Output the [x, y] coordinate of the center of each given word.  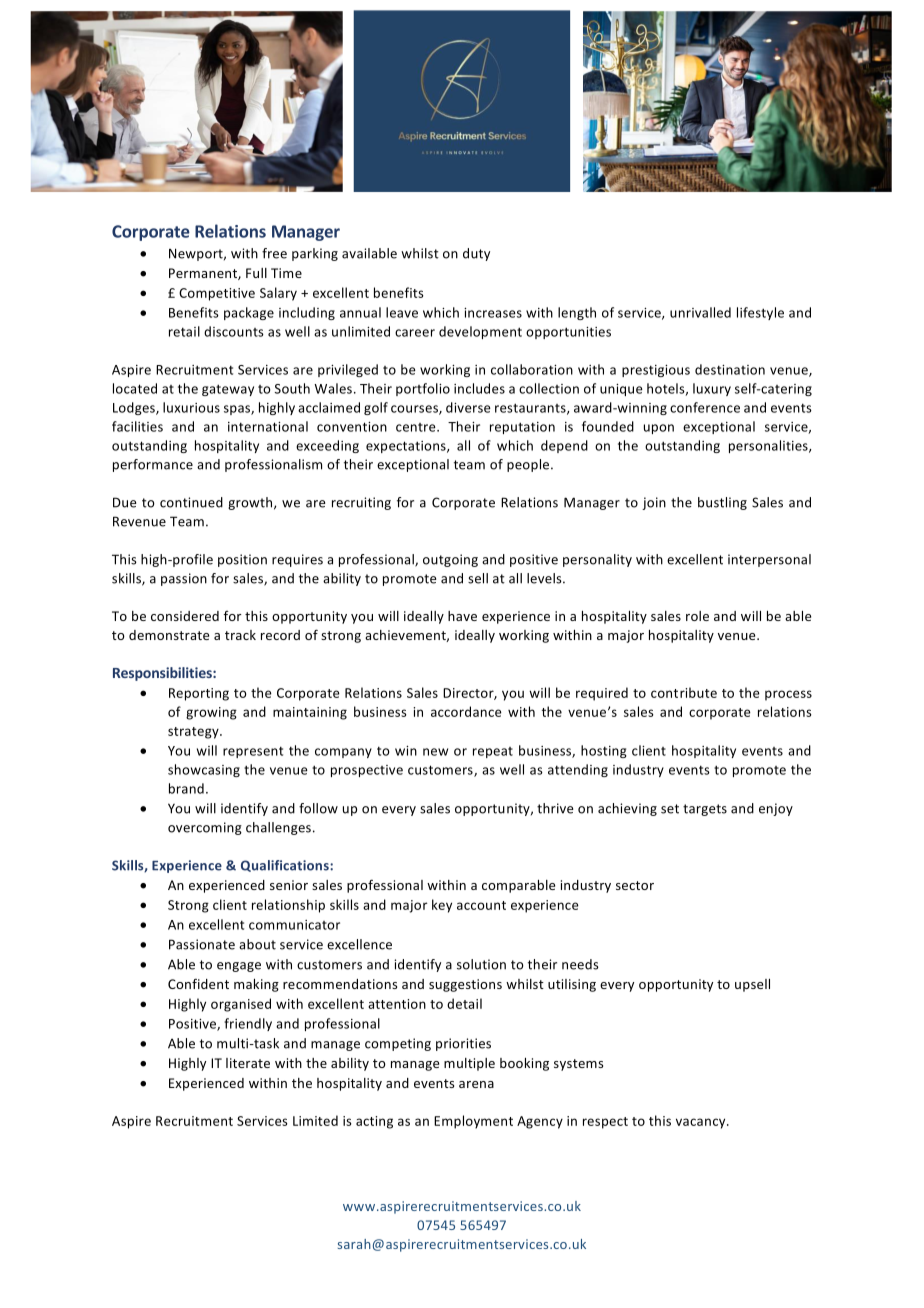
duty [476, 254]
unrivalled [700, 312]
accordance [466, 711]
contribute [684, 692]
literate [248, 1063]
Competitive [217, 294]
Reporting [199, 694]
